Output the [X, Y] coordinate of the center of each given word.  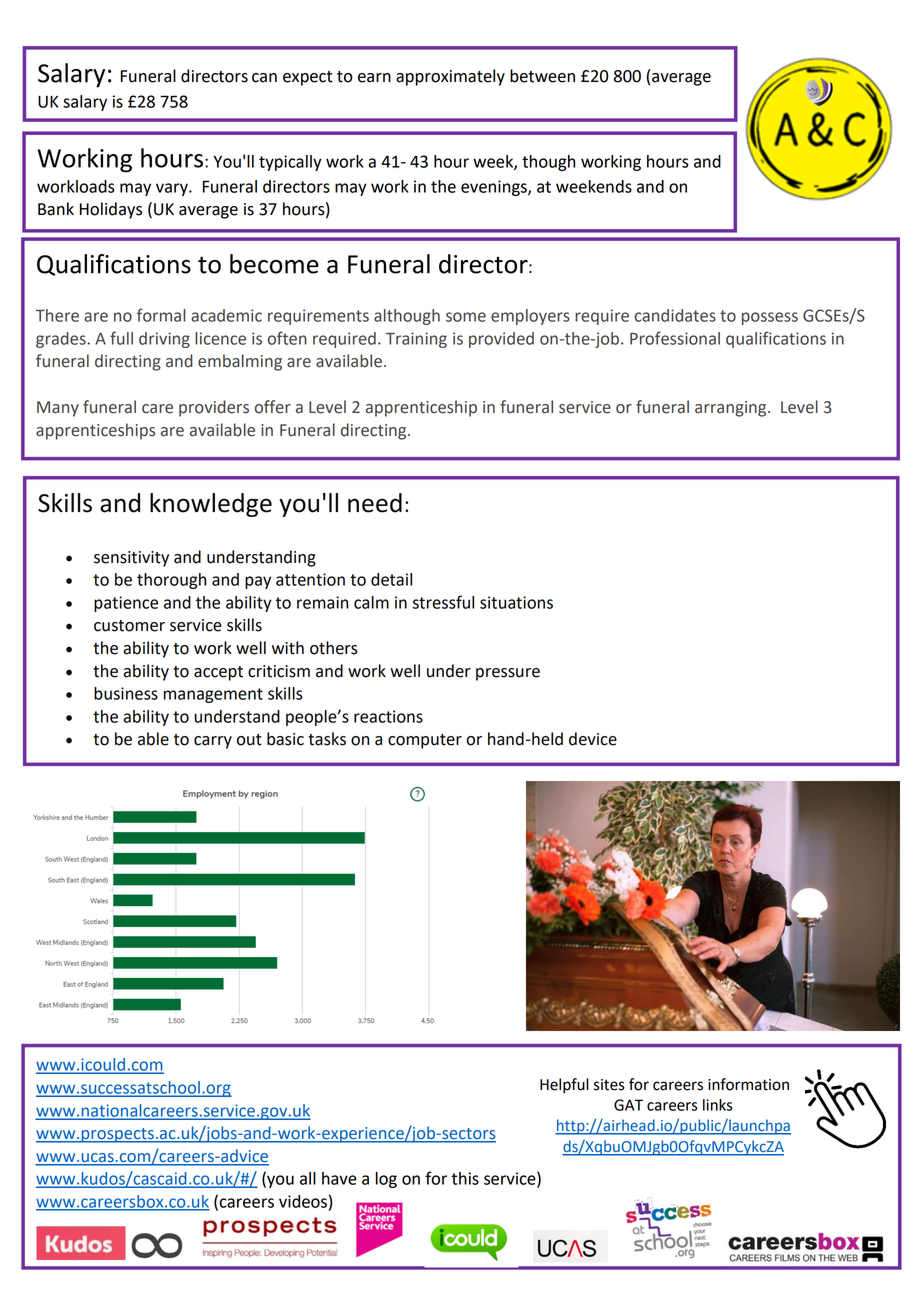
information [748, 1084]
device [593, 739]
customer [129, 626]
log [386, 1180]
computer [425, 741]
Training [416, 340]
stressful [443, 602]
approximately [450, 77]
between [542, 76]
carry [213, 742]
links [718, 1105]
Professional [675, 338]
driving [164, 340]
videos [303, 1201]
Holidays [111, 210]
